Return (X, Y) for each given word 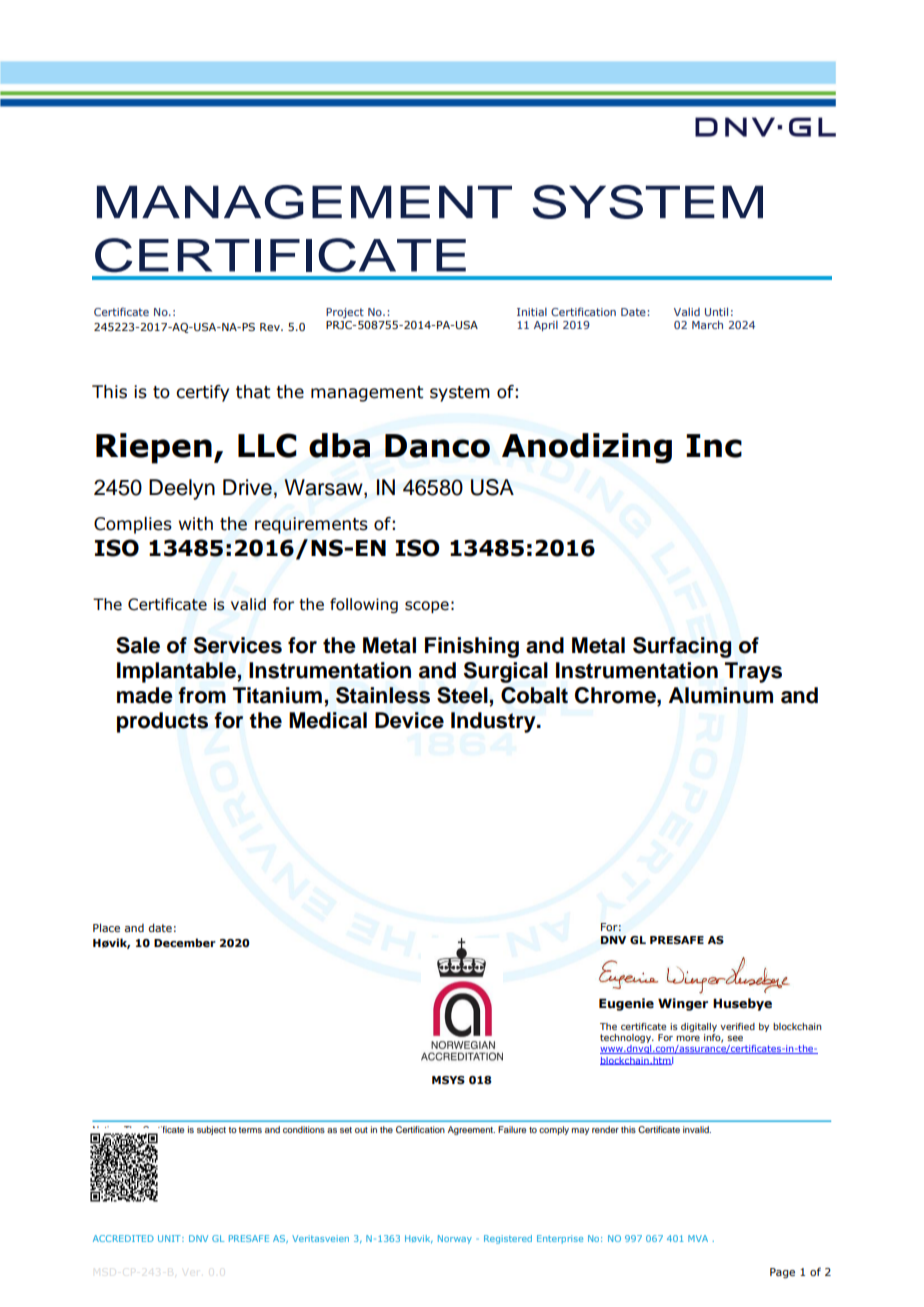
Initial (532, 312)
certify (202, 393)
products (162, 722)
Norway (455, 1239)
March (707, 324)
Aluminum (721, 695)
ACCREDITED (123, 1238)
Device (409, 720)
